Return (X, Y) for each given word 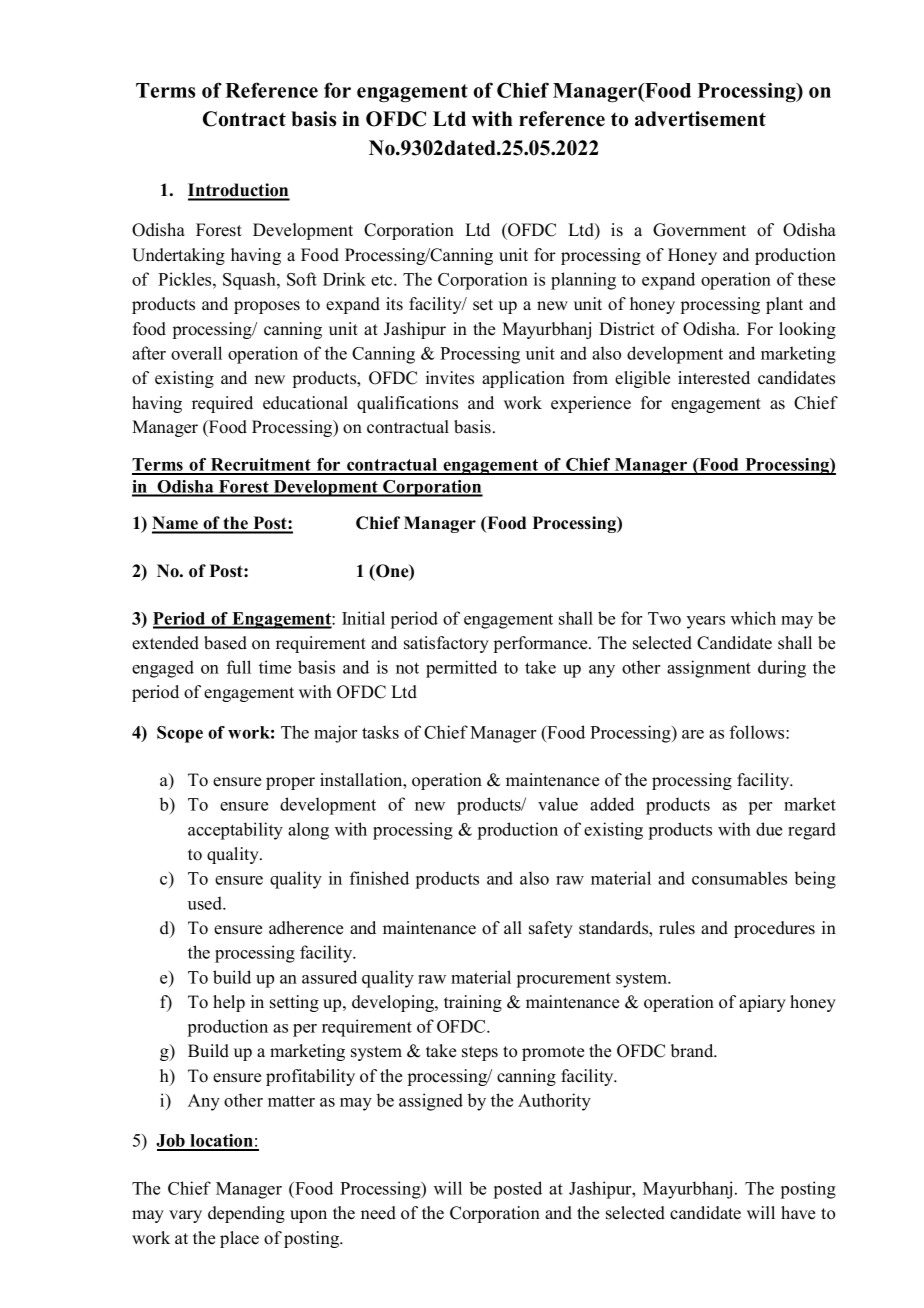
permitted (461, 669)
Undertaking (178, 256)
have (798, 1213)
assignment (709, 669)
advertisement (700, 119)
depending (246, 1214)
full (239, 667)
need (378, 1213)
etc (383, 280)
